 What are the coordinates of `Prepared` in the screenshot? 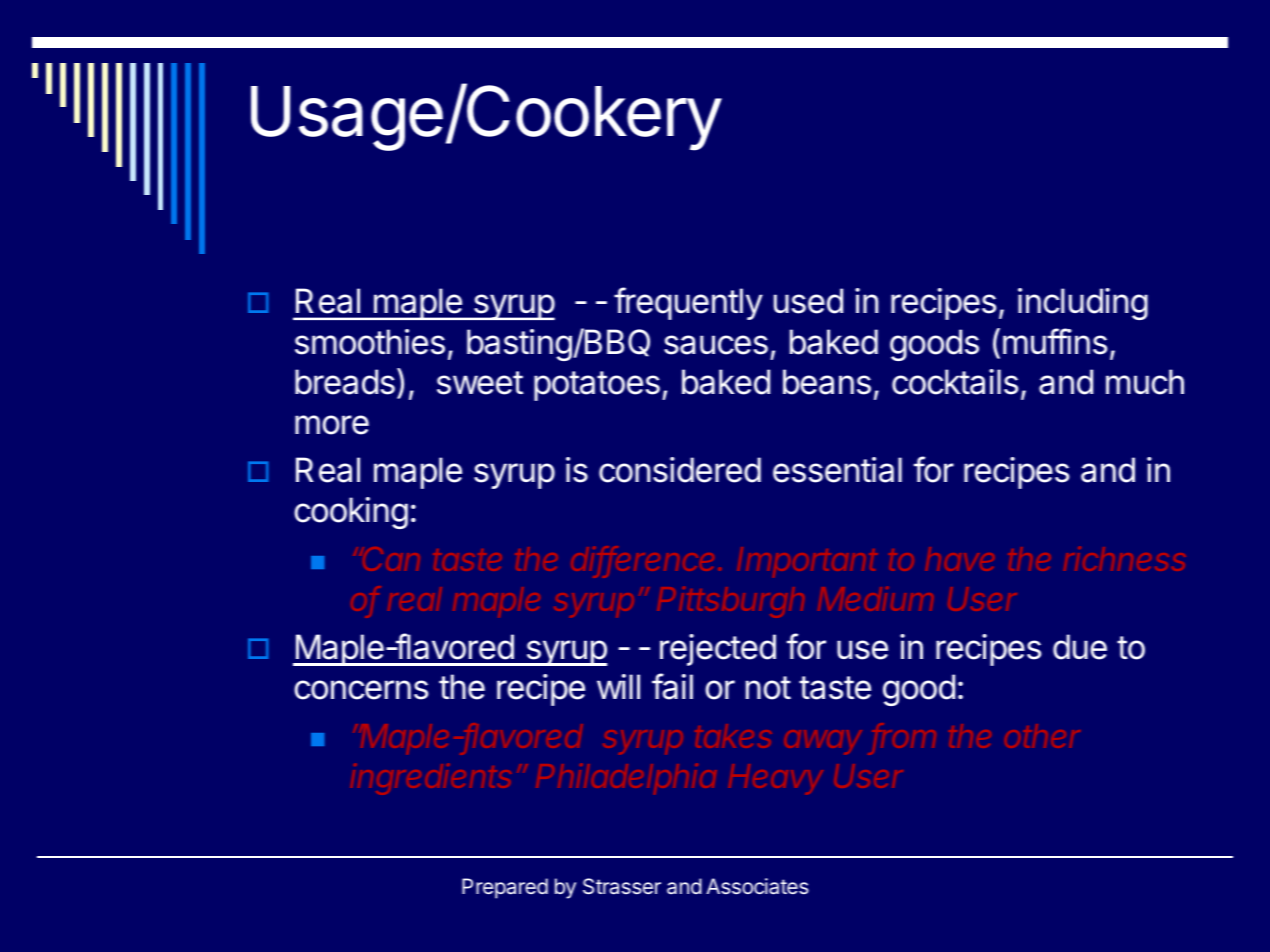 It's located at (505, 888).
